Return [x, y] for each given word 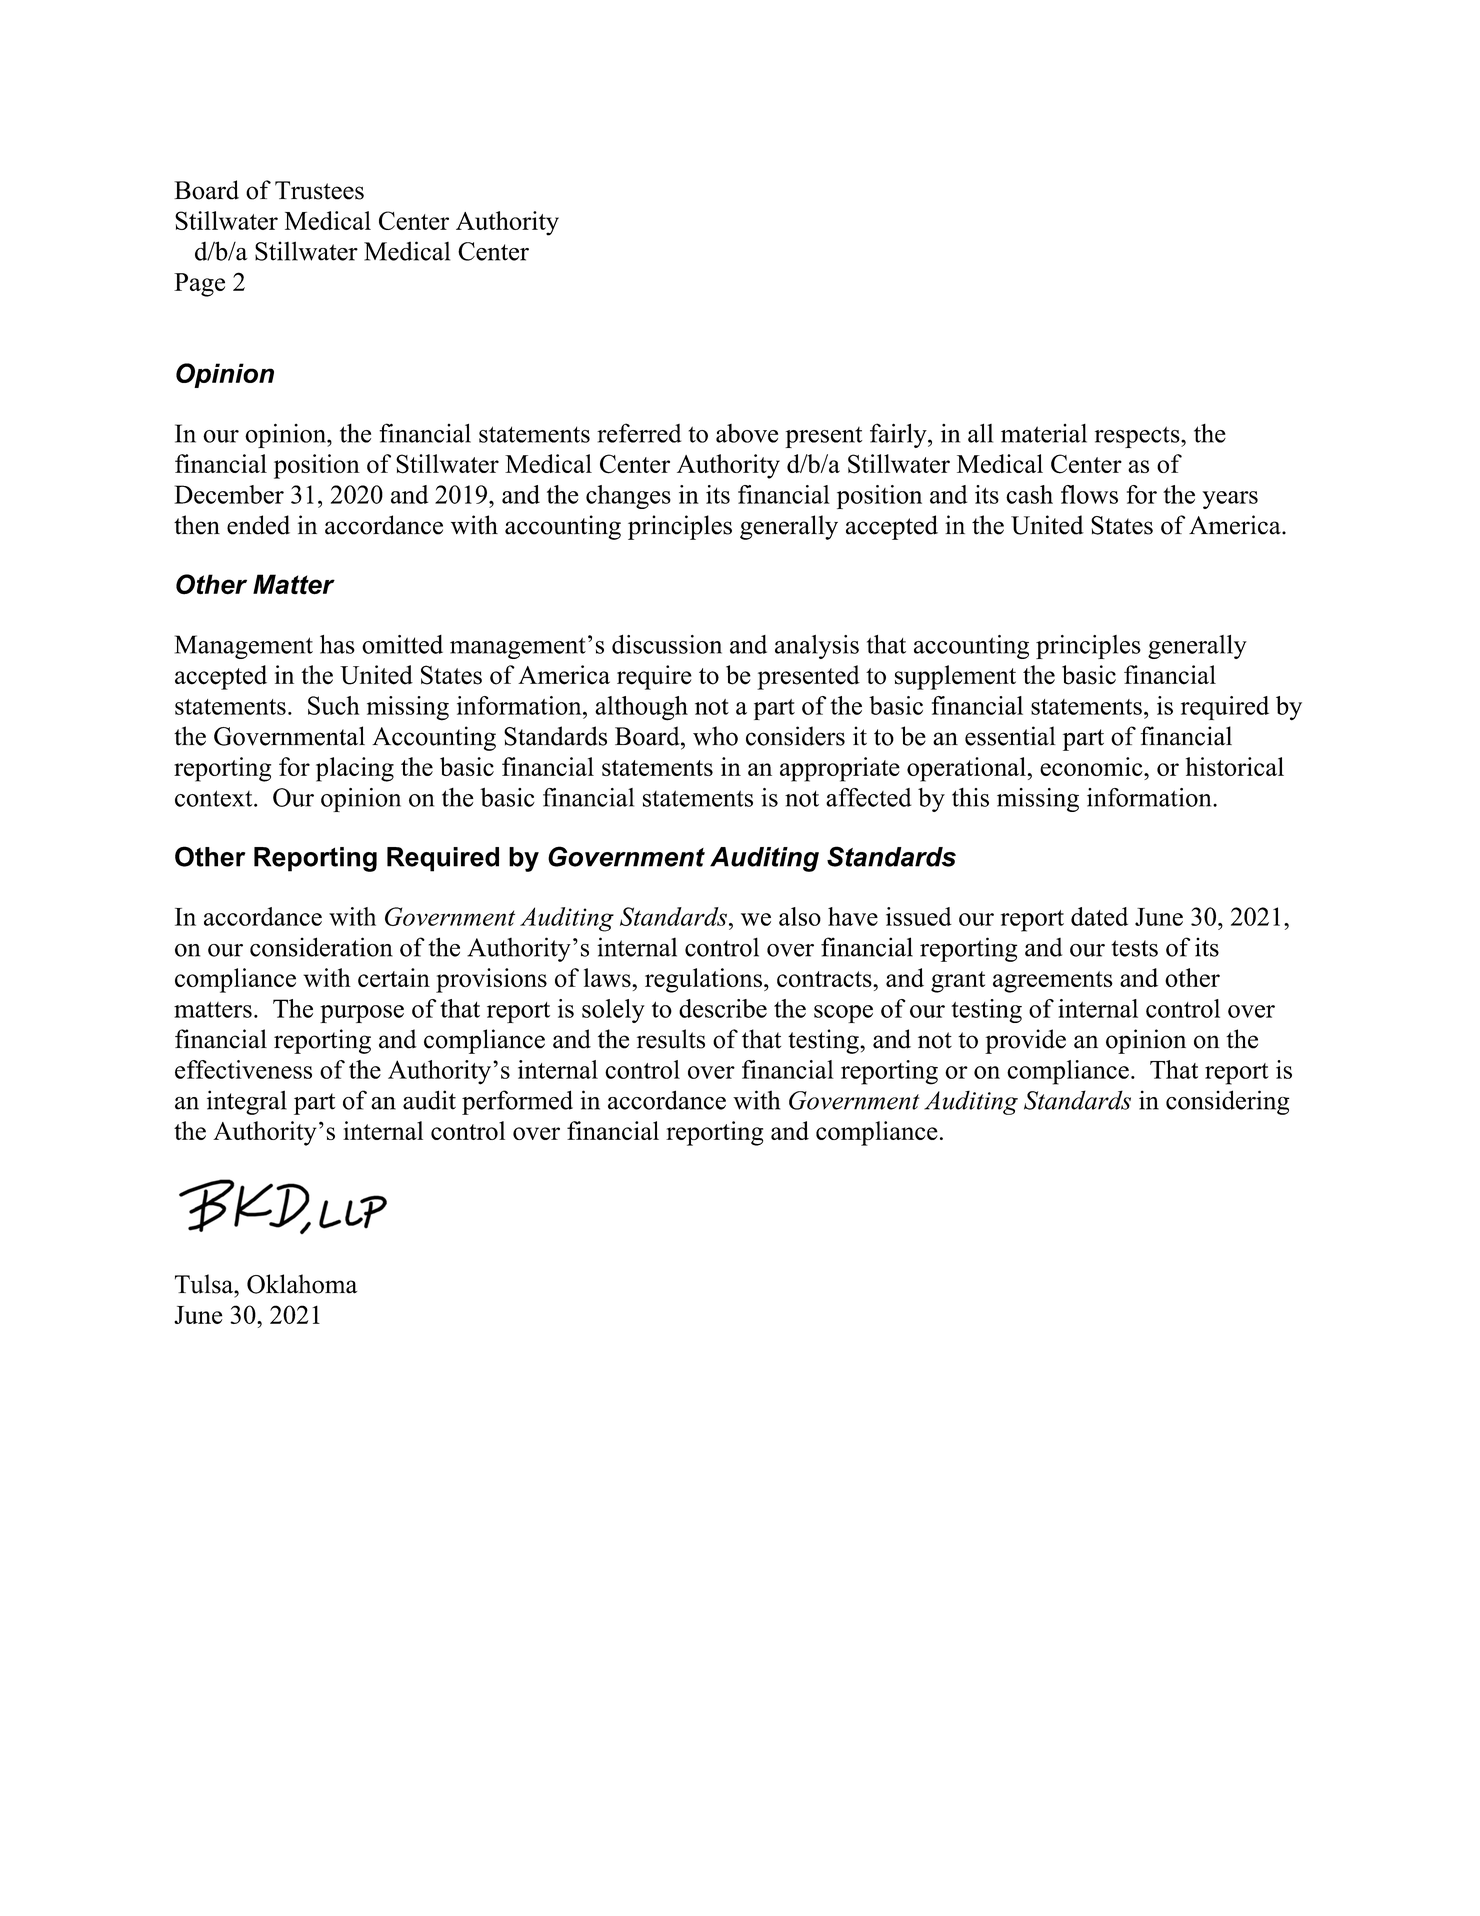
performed [517, 1102]
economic [1092, 766]
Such [334, 705]
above [747, 433]
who [715, 736]
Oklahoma [302, 1284]
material [1044, 433]
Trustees [319, 190]
